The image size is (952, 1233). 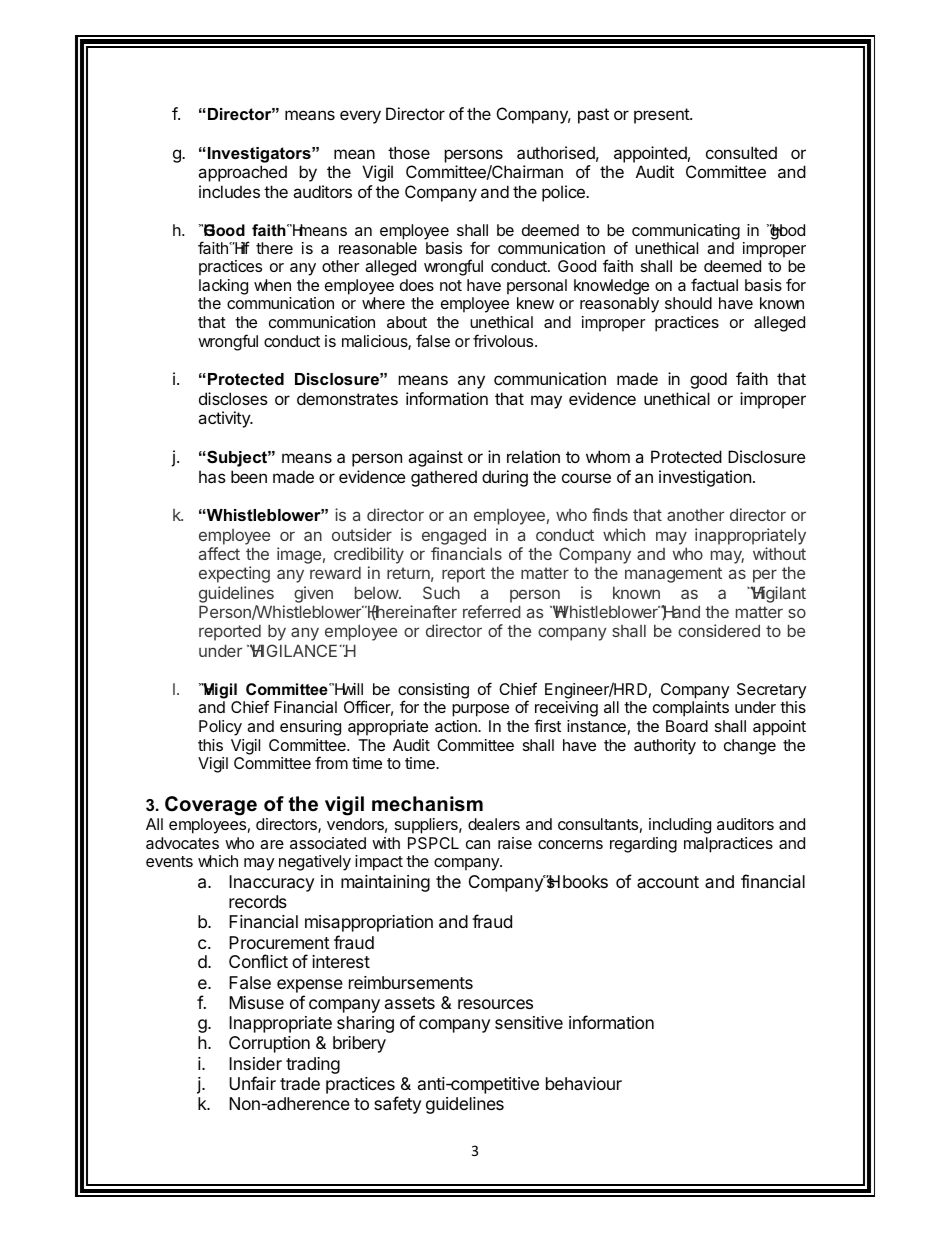 I want to click on can, so click(x=478, y=844).
